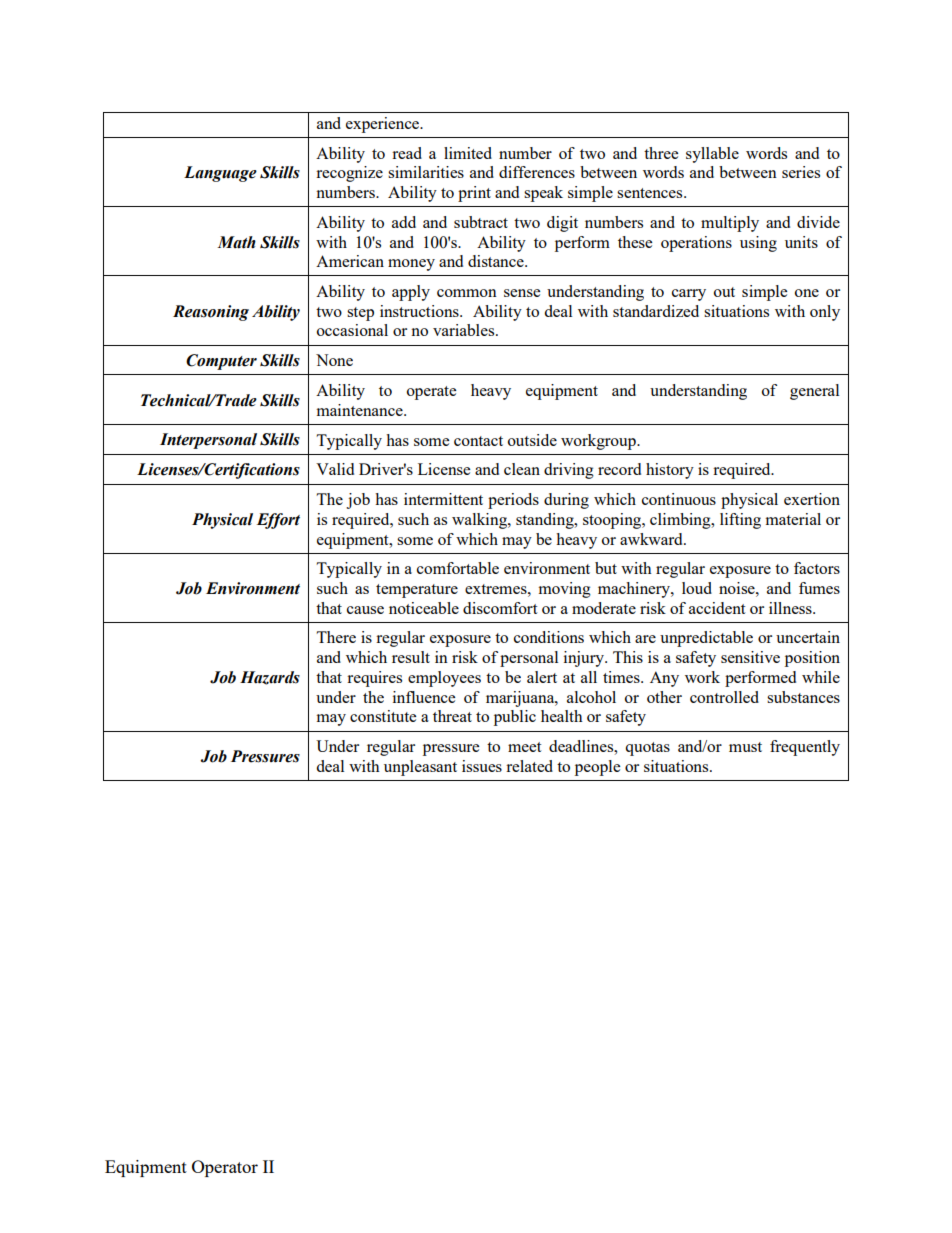  I want to click on None, so click(334, 360).
